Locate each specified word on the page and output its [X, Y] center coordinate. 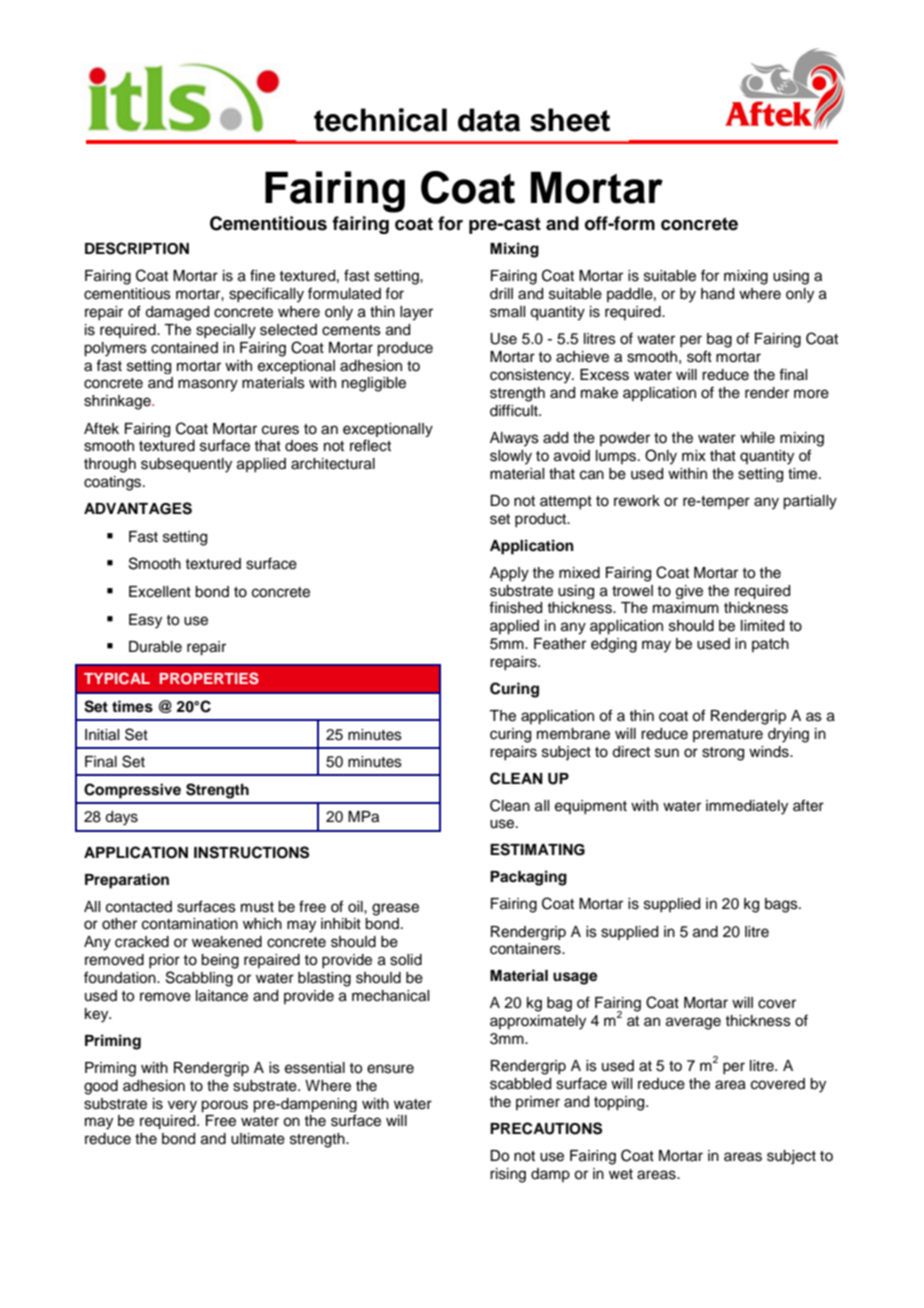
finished [515, 607]
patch [770, 645]
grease [395, 909]
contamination [190, 924]
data [489, 120]
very [182, 1106]
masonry [208, 385]
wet [621, 1174]
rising [508, 1175]
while [757, 438]
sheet [570, 120]
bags [782, 905]
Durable [155, 647]
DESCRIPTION [137, 248]
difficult [515, 410]
